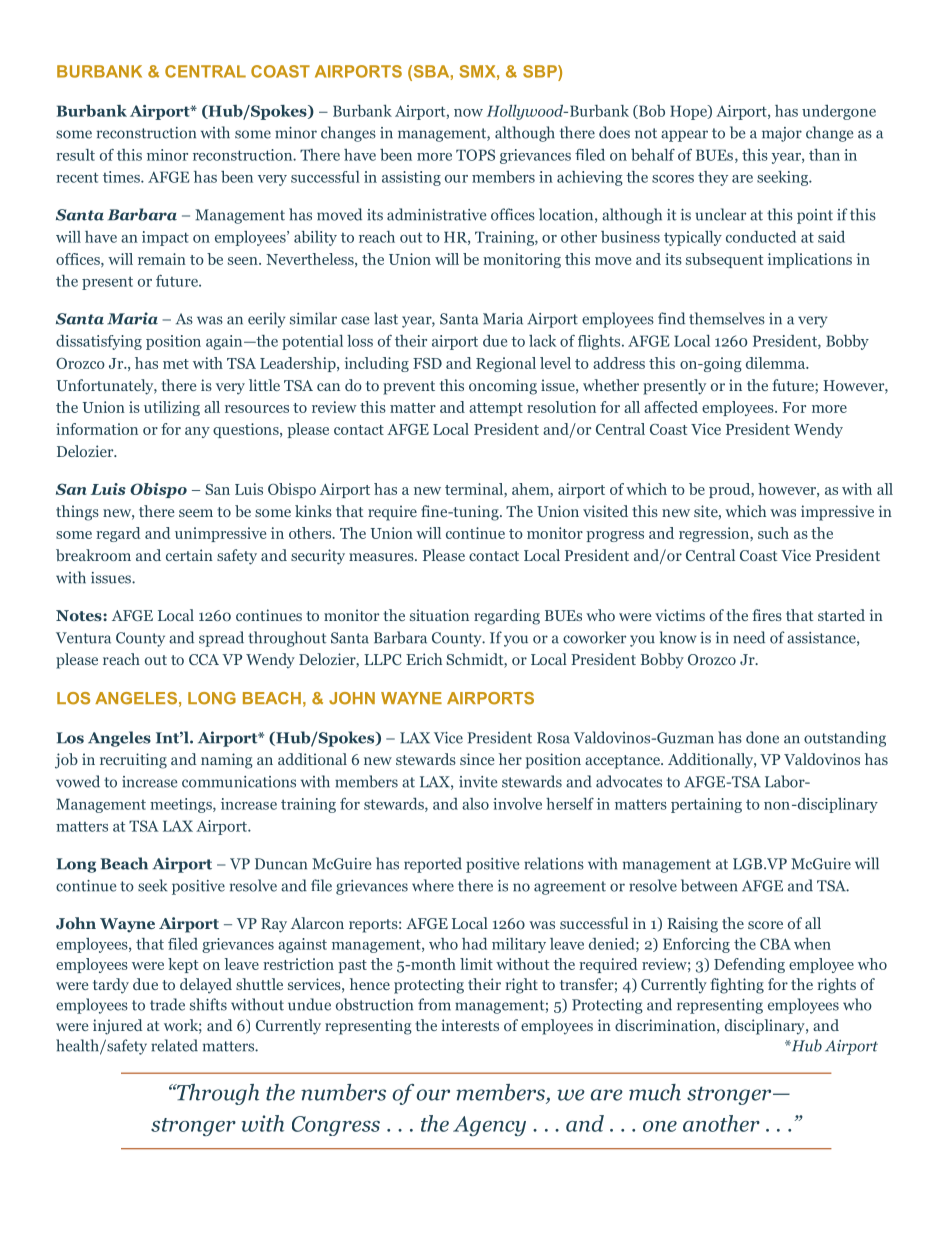  I want to click on Agency, so click(489, 1126).
